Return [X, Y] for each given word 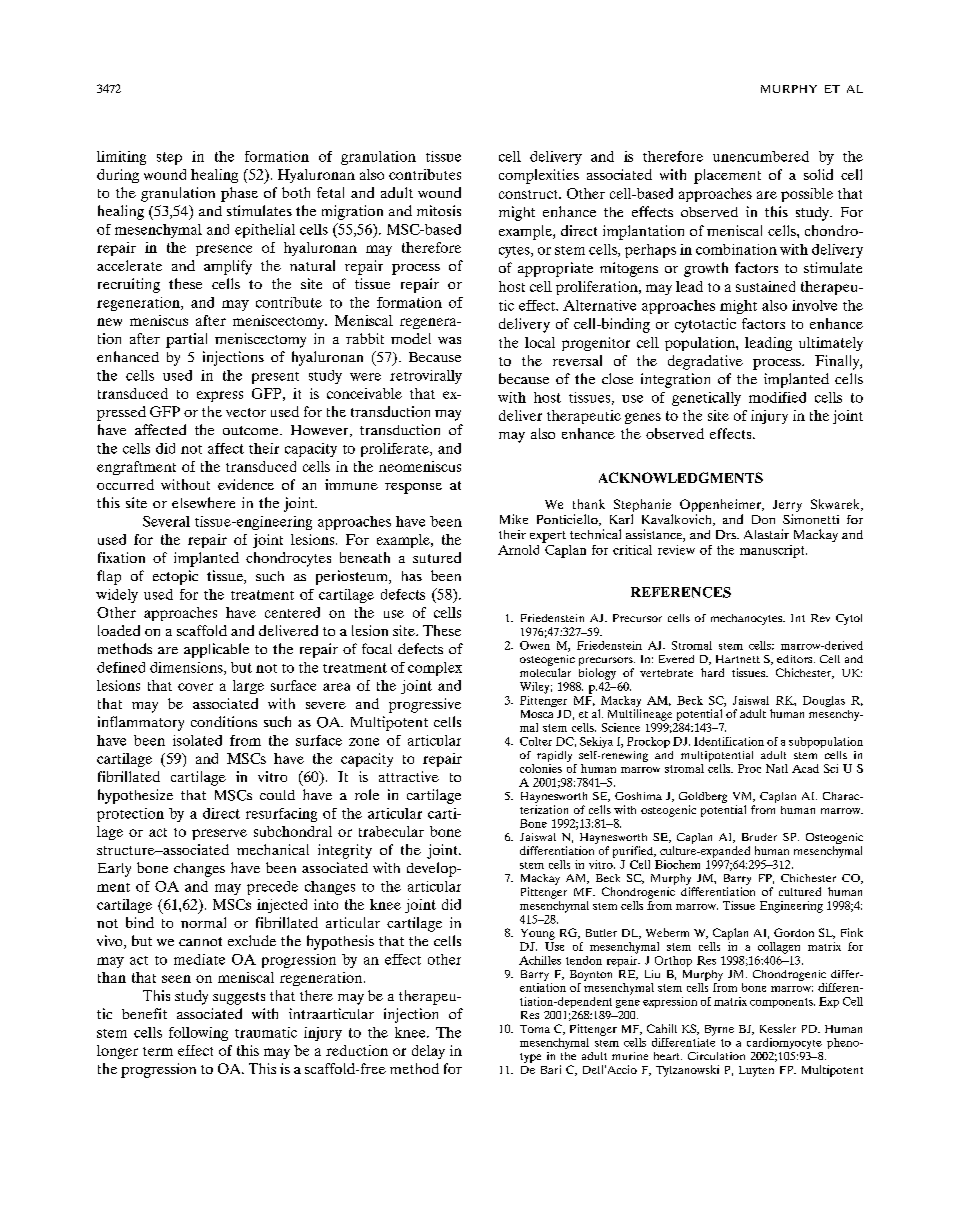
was [449, 340]
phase [239, 194]
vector [246, 412]
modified [777, 397]
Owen [535, 645]
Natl [777, 768]
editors [796, 659]
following [198, 1034]
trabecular [391, 831]
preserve [219, 834]
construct [529, 194]
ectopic [175, 577]
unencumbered [761, 156]
